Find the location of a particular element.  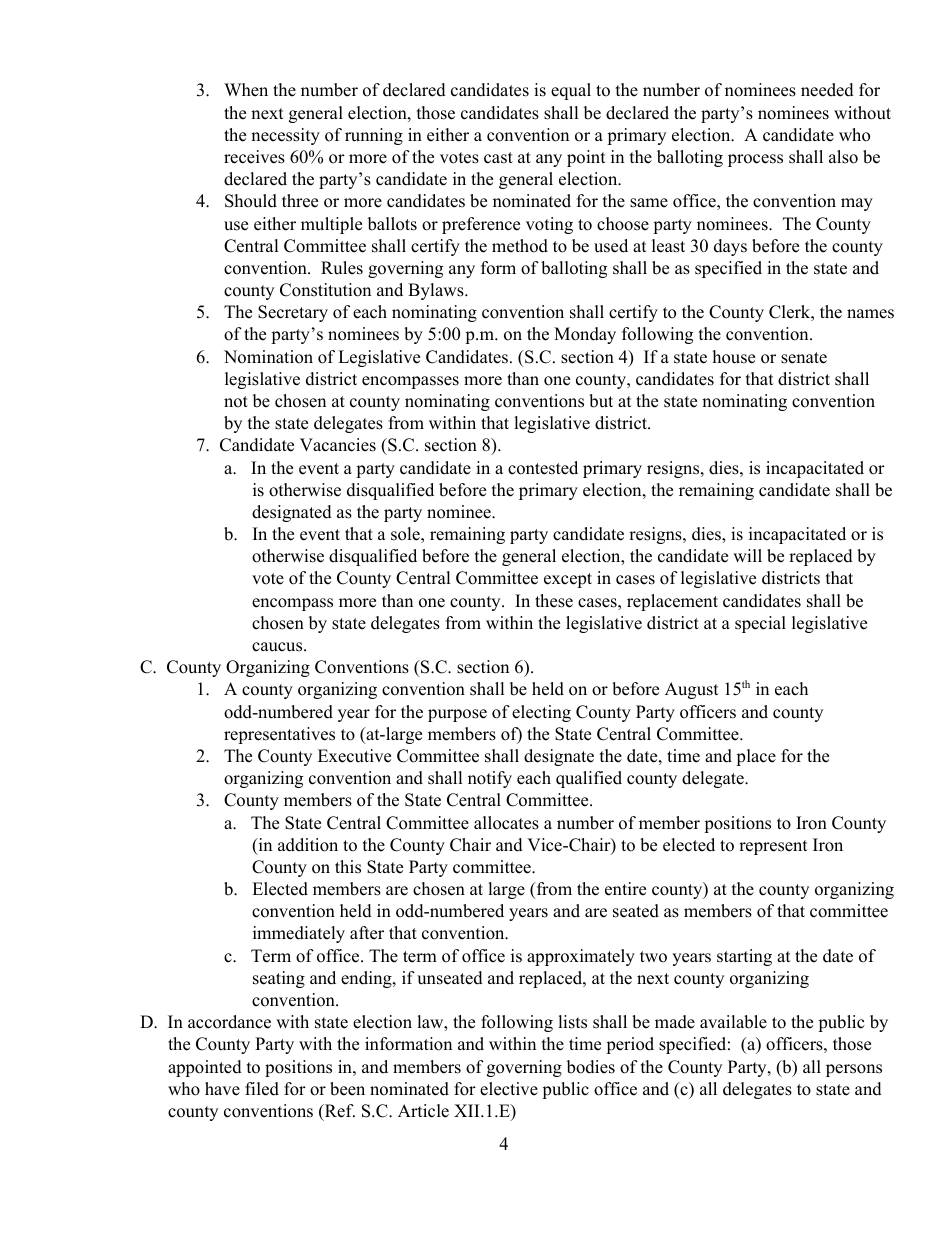

electing is located at coordinates (541, 713).
